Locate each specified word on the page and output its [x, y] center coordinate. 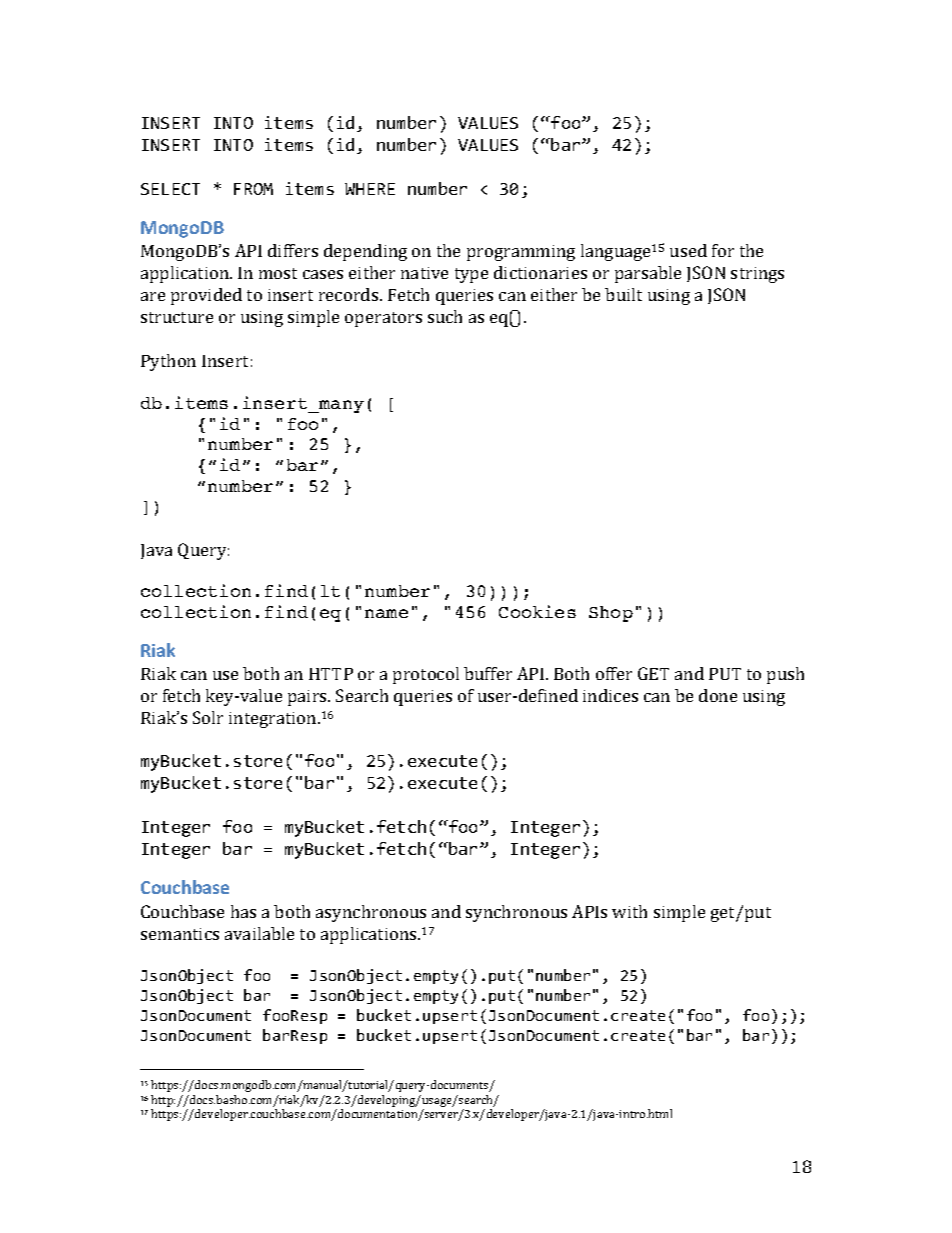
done [718, 695]
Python [168, 362]
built [623, 294]
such [445, 316]
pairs [308, 698]
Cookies [537, 611]
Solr [208, 717]
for [723, 250]
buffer [488, 673]
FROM [253, 189]
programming [521, 253]
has [243, 911]
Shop [611, 614]
